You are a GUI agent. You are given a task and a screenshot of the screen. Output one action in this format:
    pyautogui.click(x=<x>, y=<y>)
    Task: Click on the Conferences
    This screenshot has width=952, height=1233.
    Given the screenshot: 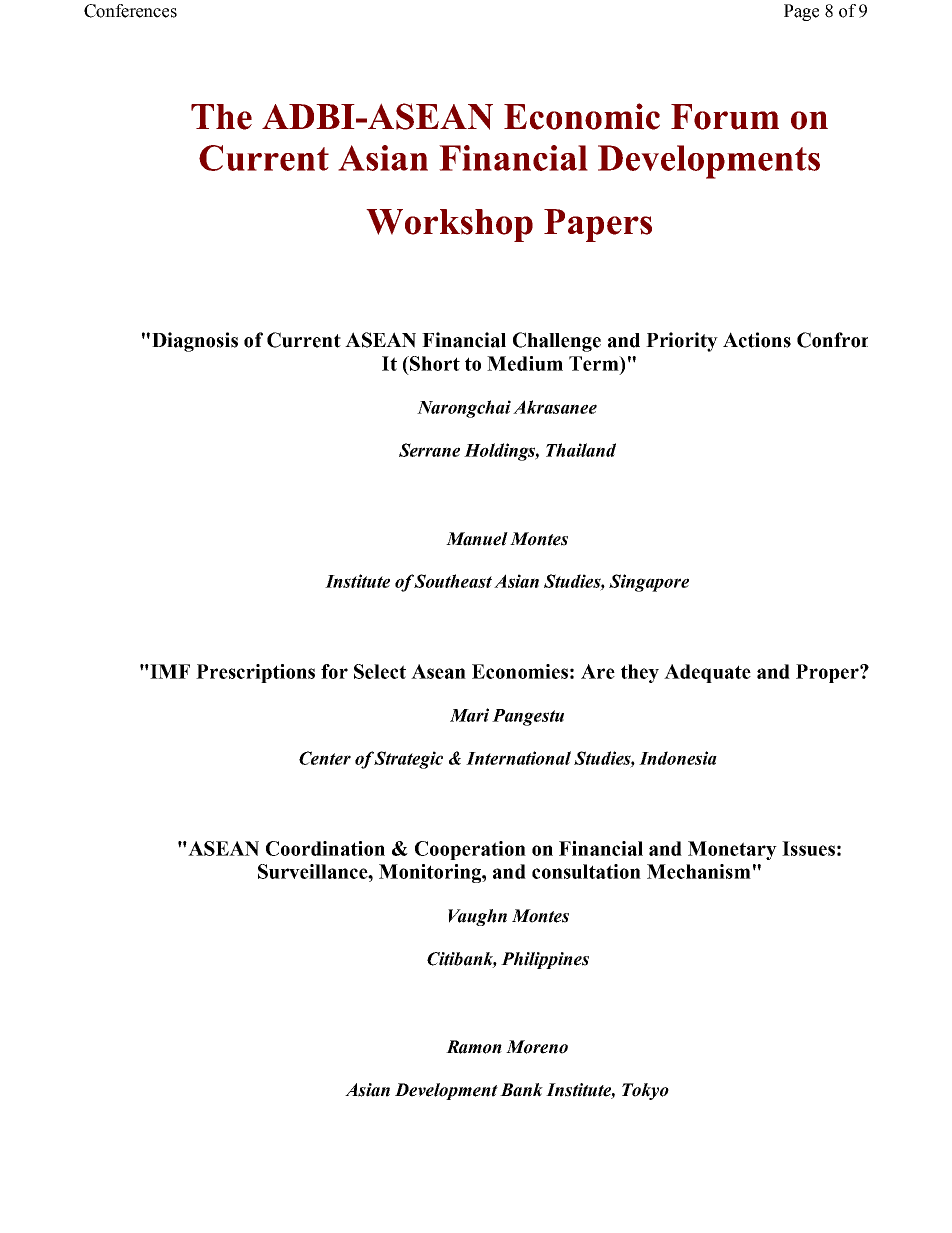 What is the action you would take?
    pyautogui.click(x=130, y=11)
